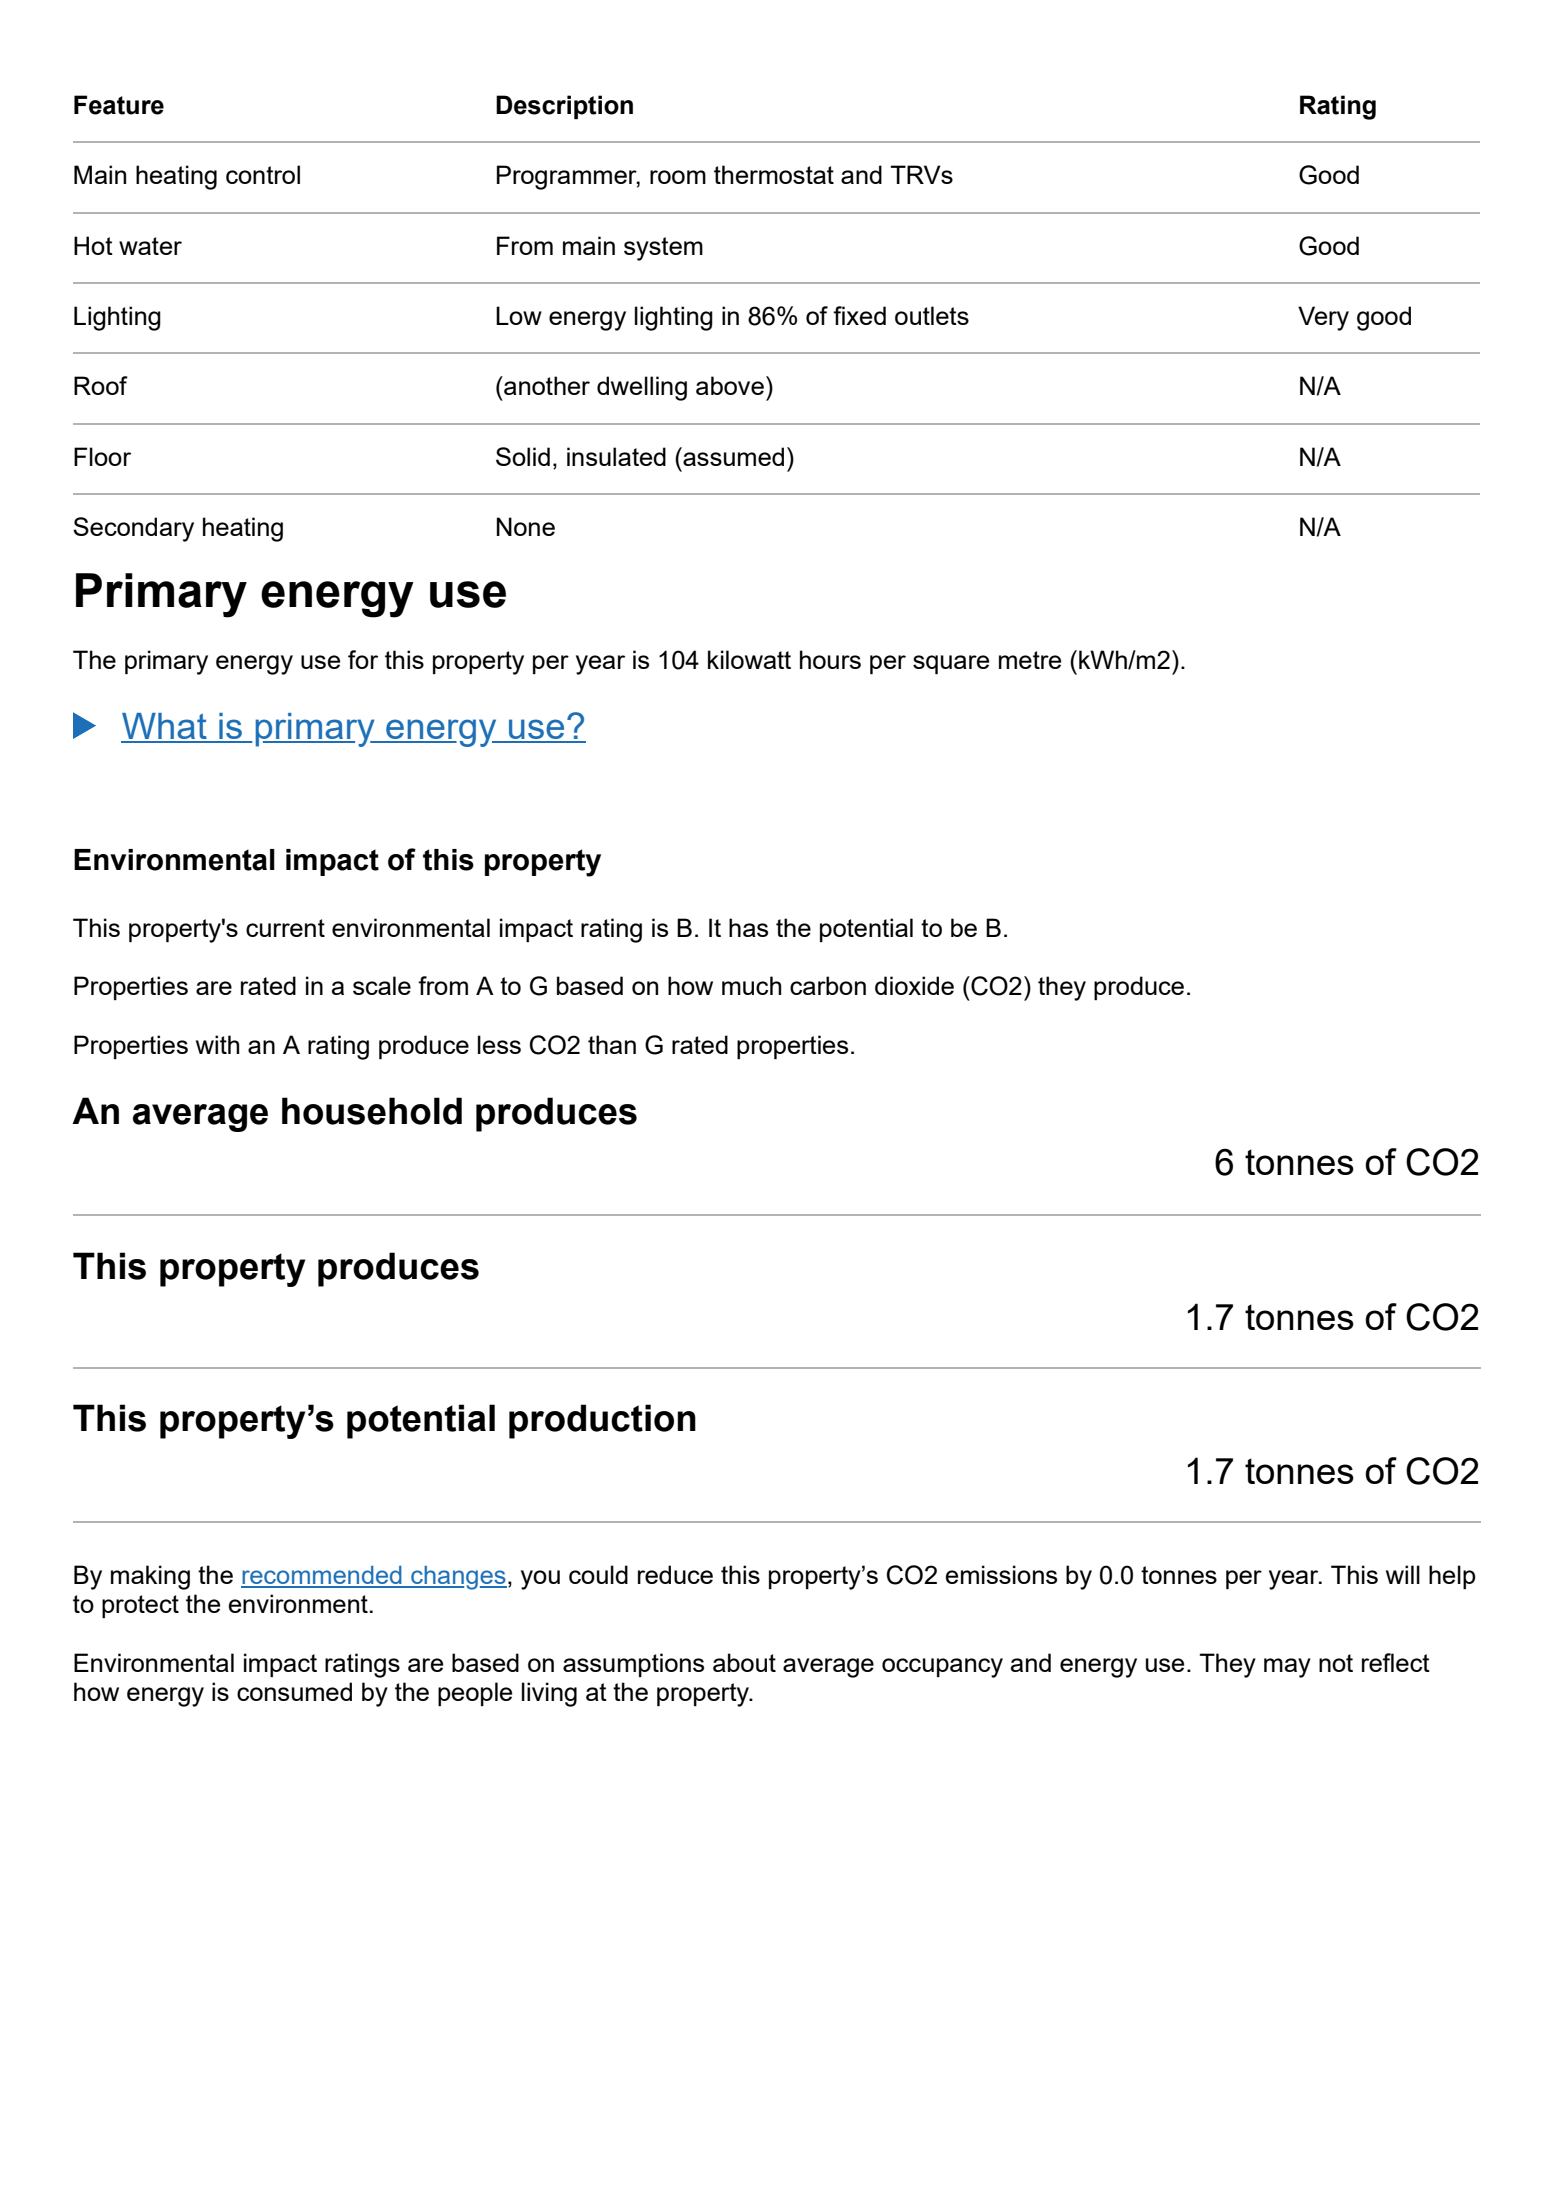  Describe the element at coordinates (1323, 318) in the screenshot. I see `Very` at that location.
